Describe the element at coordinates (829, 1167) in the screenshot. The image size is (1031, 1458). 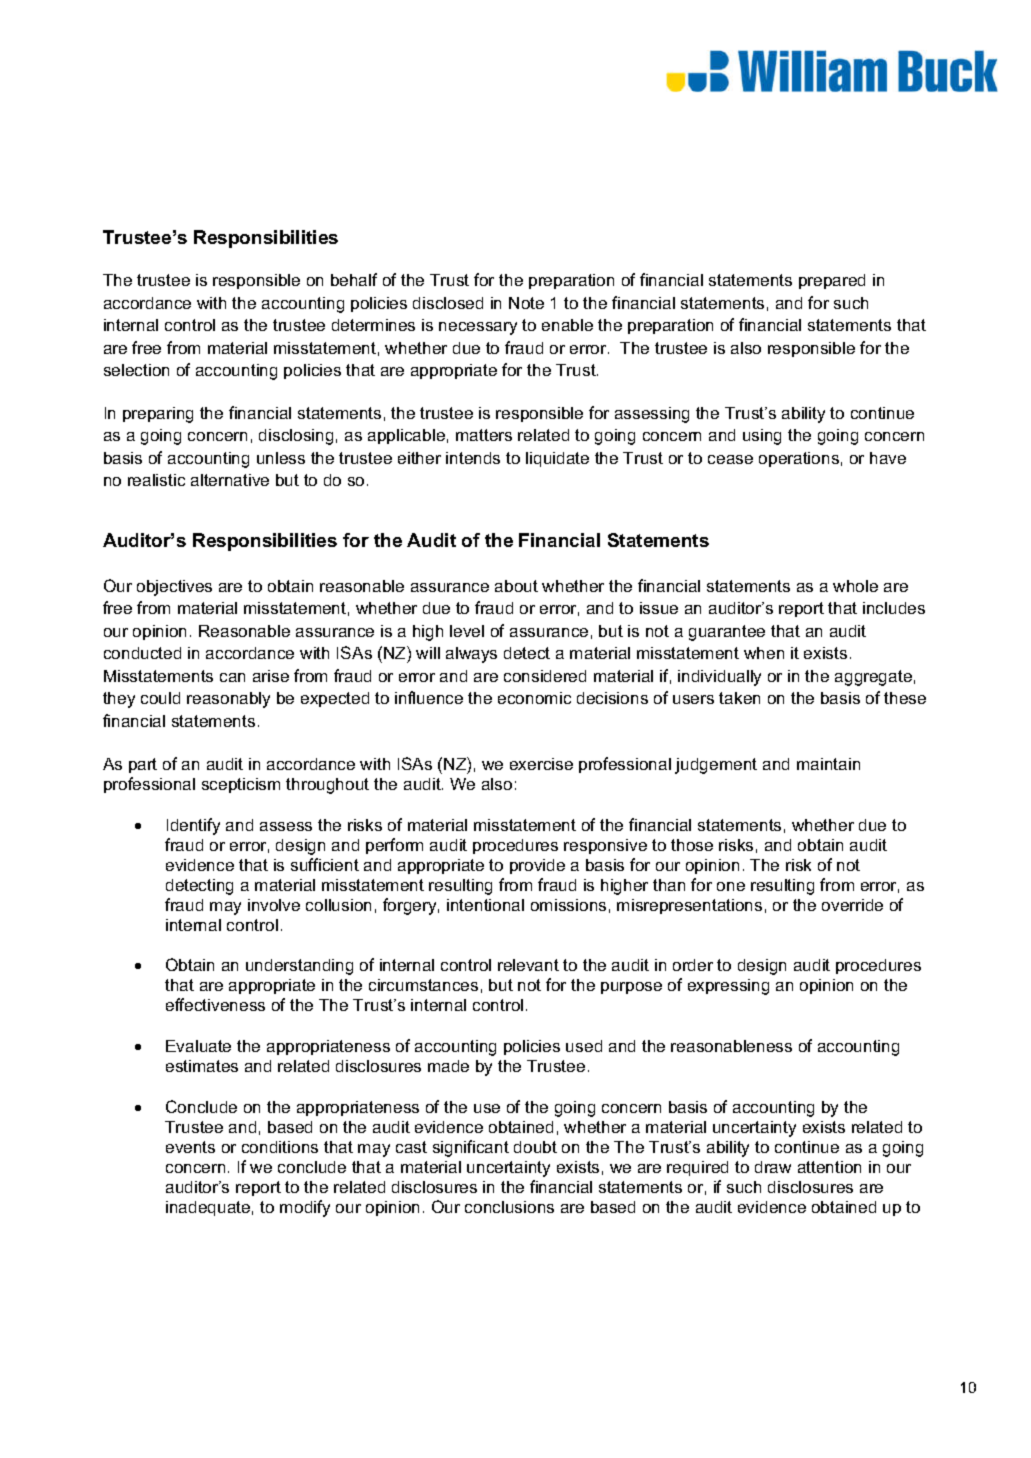
I see `attention` at that location.
